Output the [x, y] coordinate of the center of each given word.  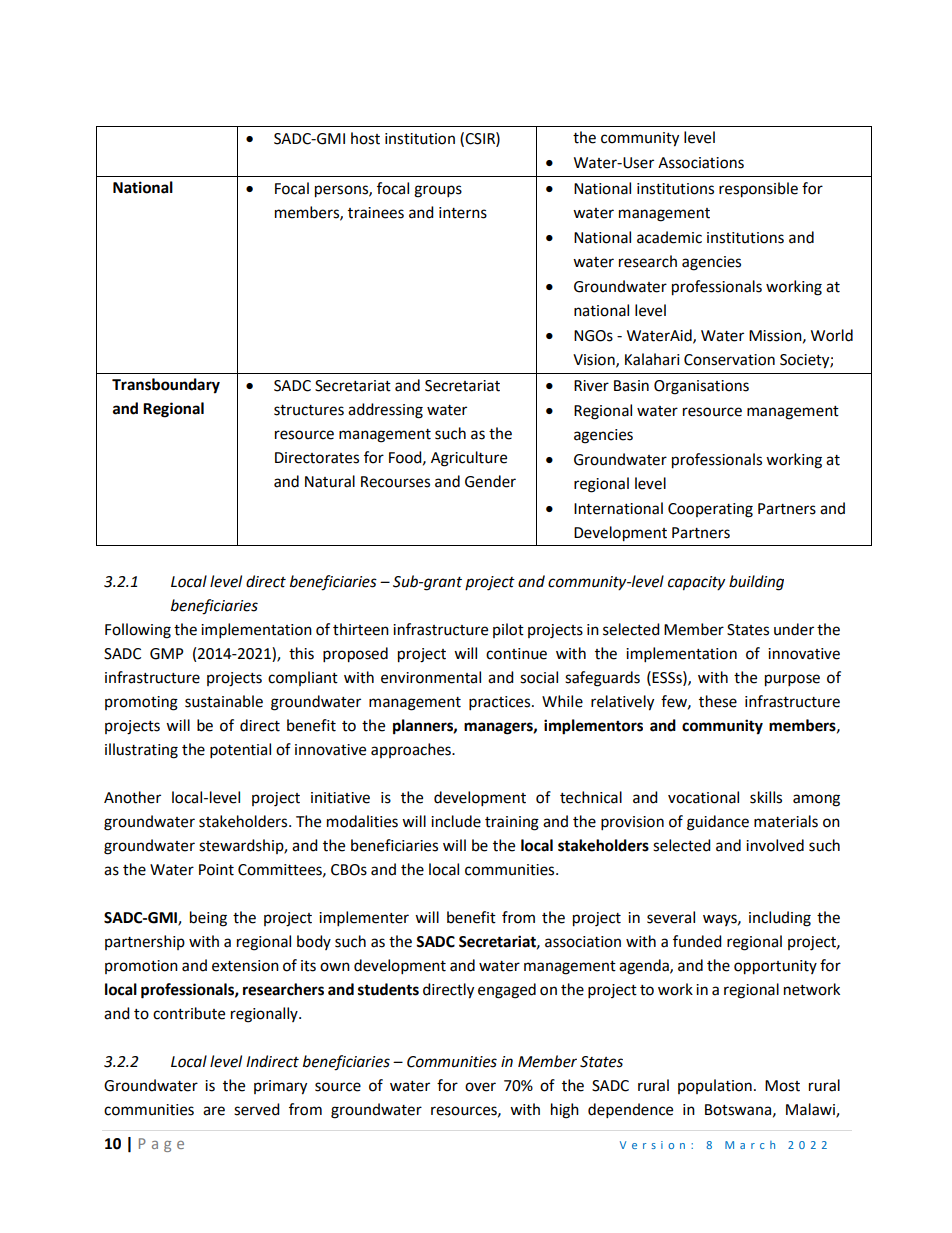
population [715, 1086]
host [365, 138]
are [214, 1111]
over [480, 1087]
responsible [758, 190]
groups [438, 191]
